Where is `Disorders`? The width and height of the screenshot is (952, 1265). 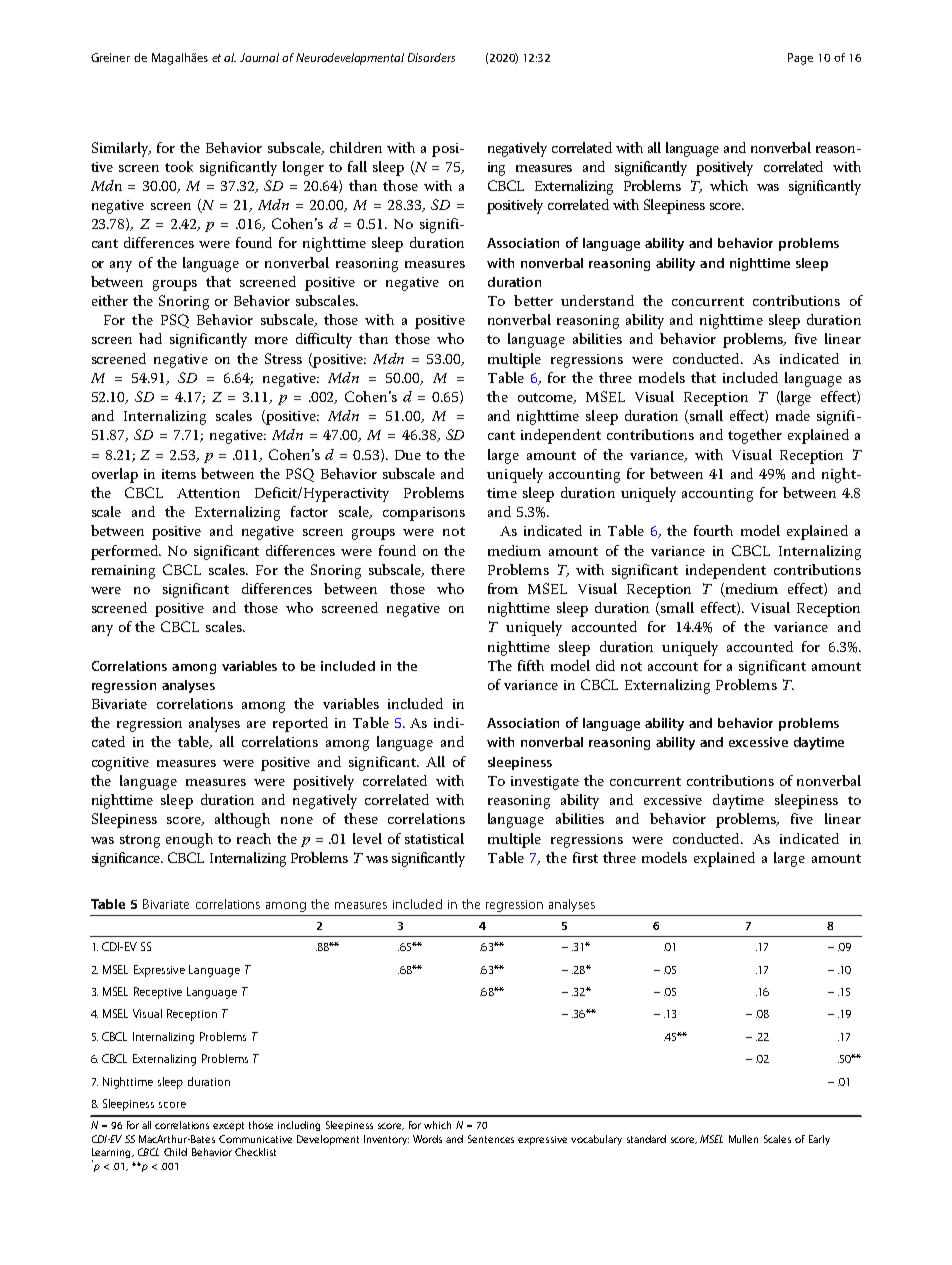
Disorders is located at coordinates (431, 57).
